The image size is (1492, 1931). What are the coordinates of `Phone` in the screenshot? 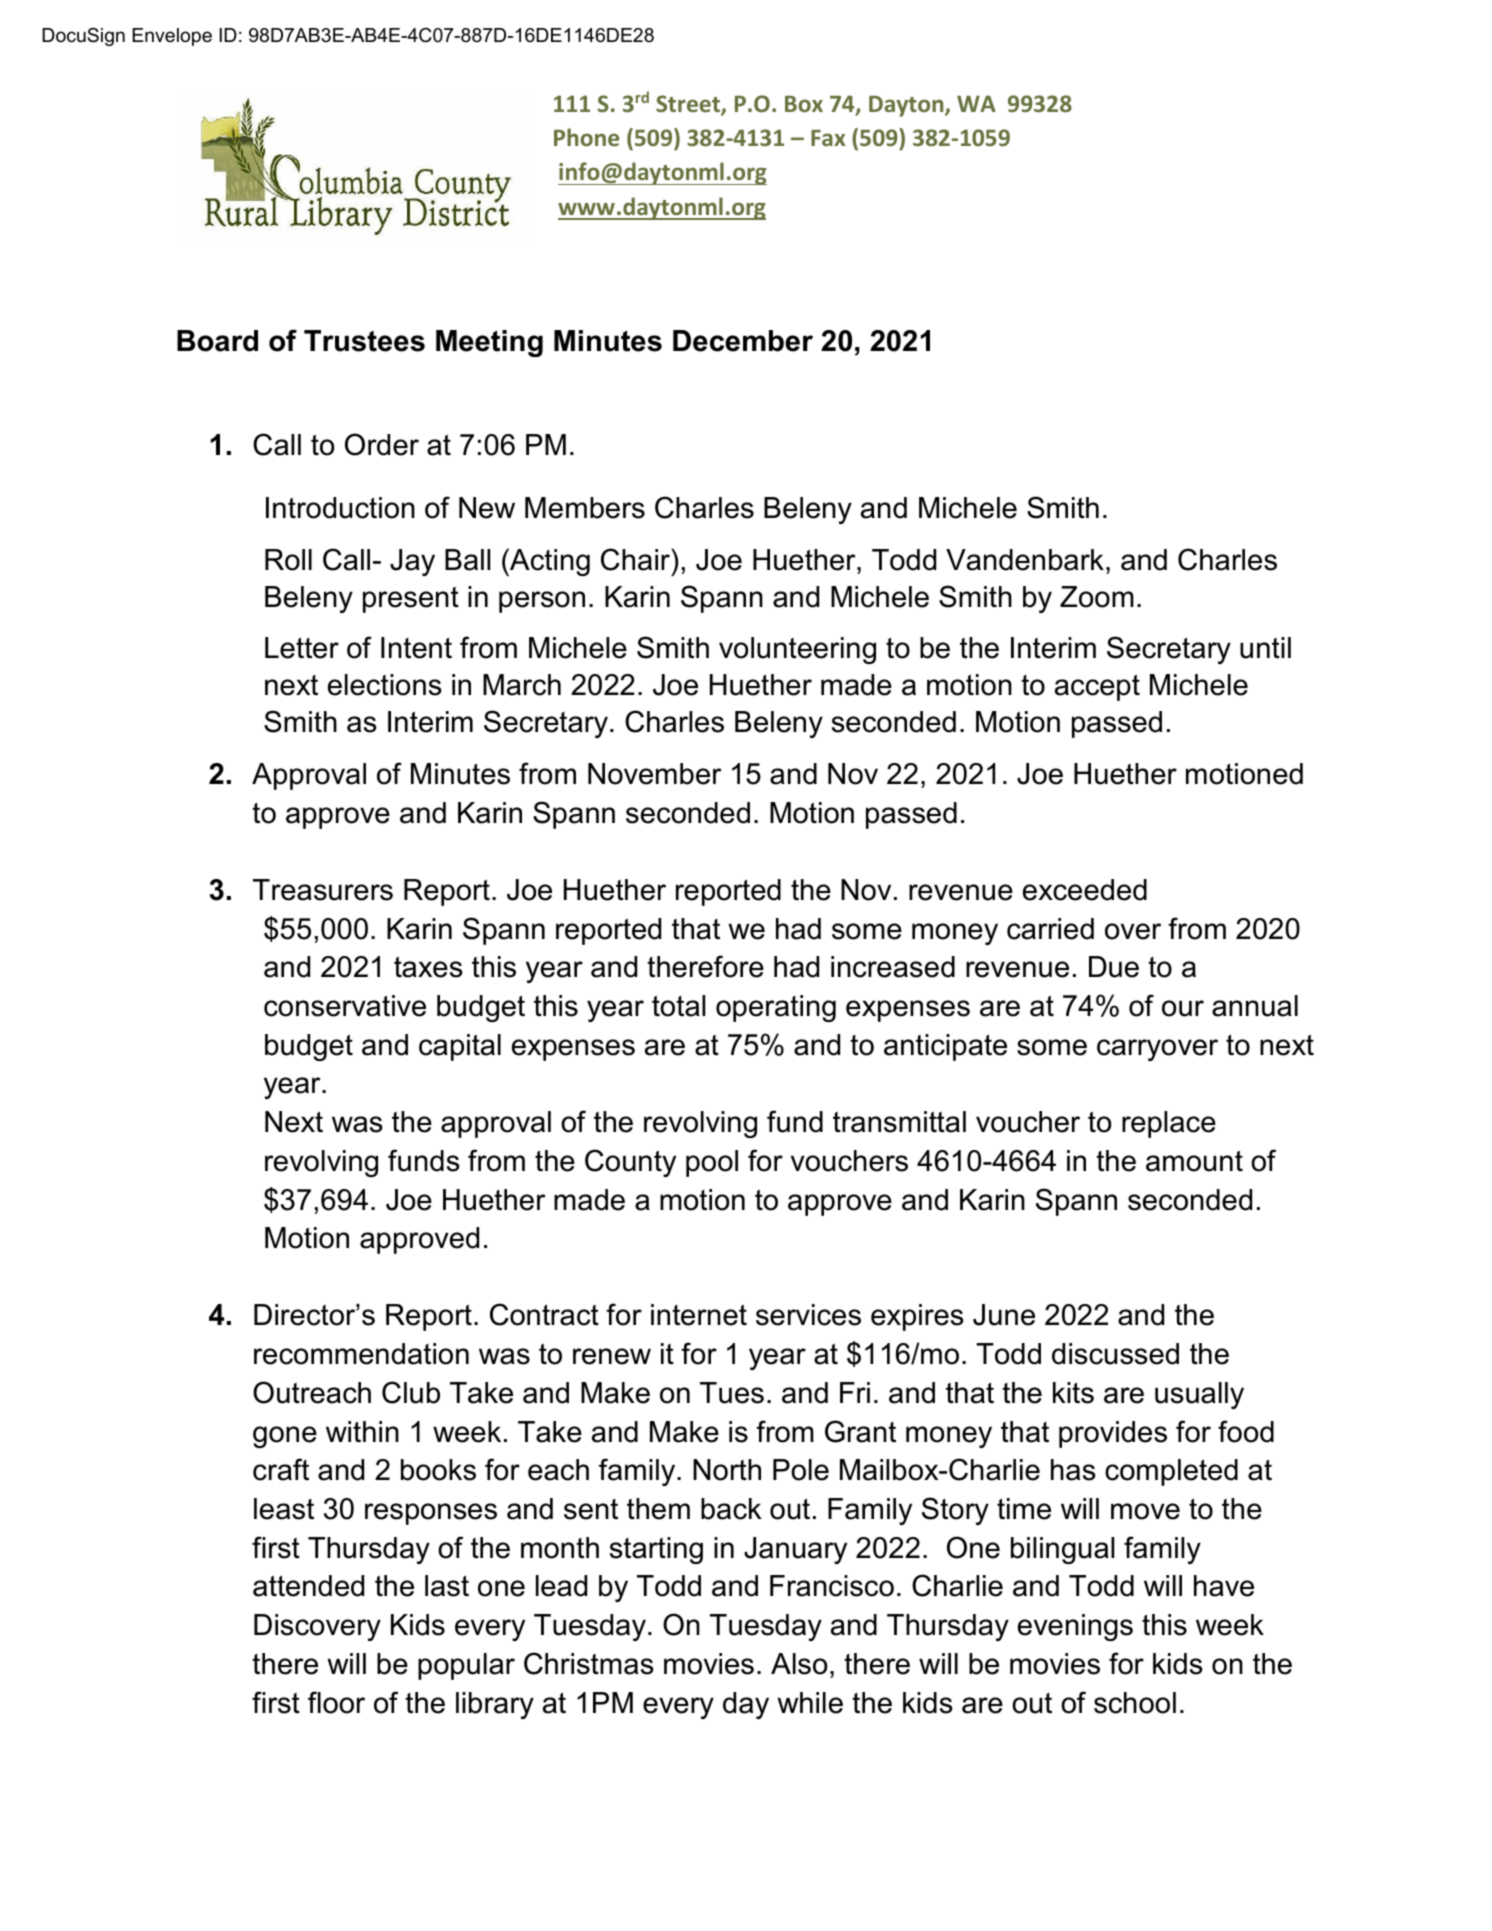 It's located at (586, 137).
